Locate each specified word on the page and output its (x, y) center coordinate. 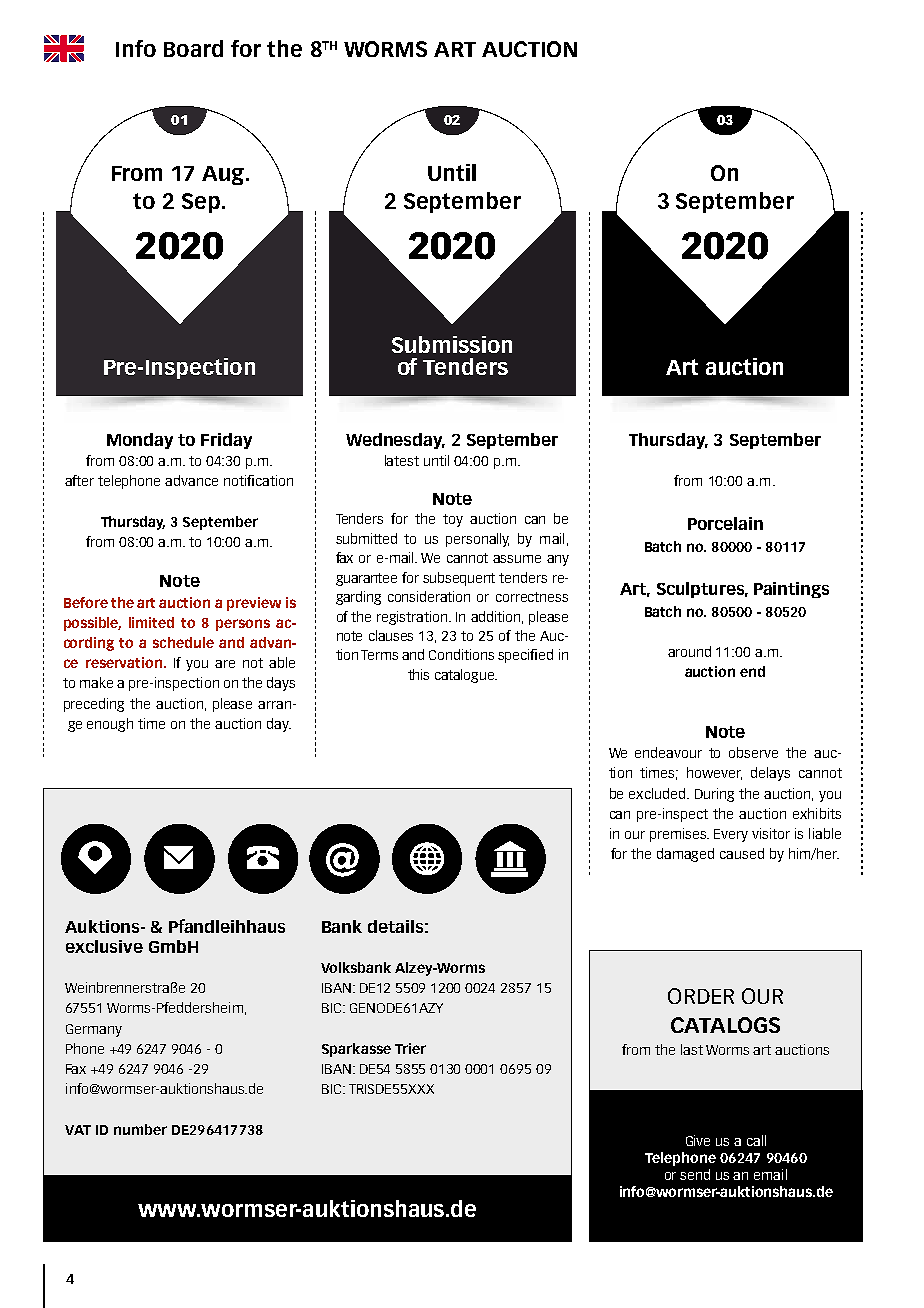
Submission (452, 344)
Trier (410, 1048)
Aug (224, 175)
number (140, 1129)
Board (193, 48)
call (756, 1140)
